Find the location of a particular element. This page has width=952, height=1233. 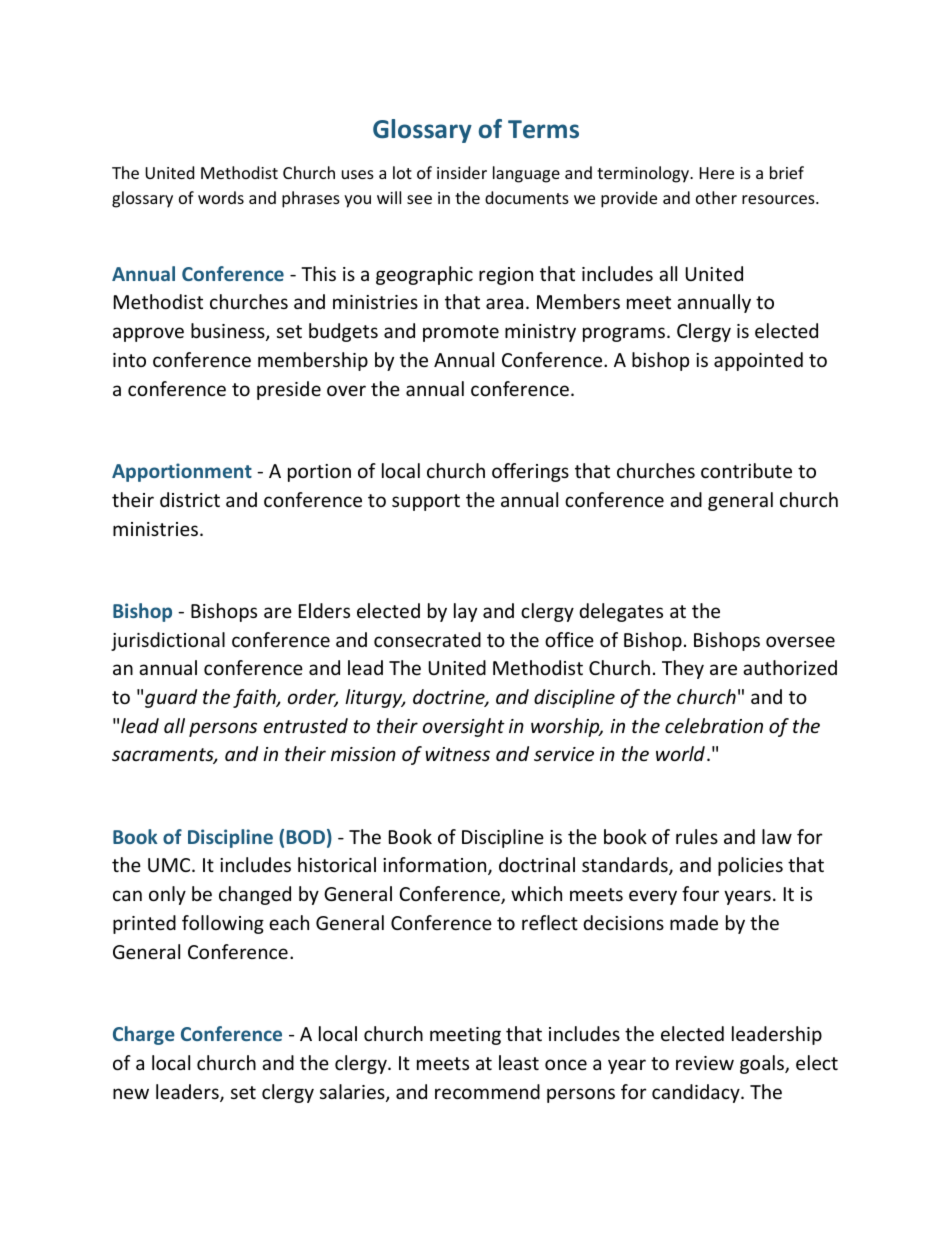

guard is located at coordinates (171, 698).
